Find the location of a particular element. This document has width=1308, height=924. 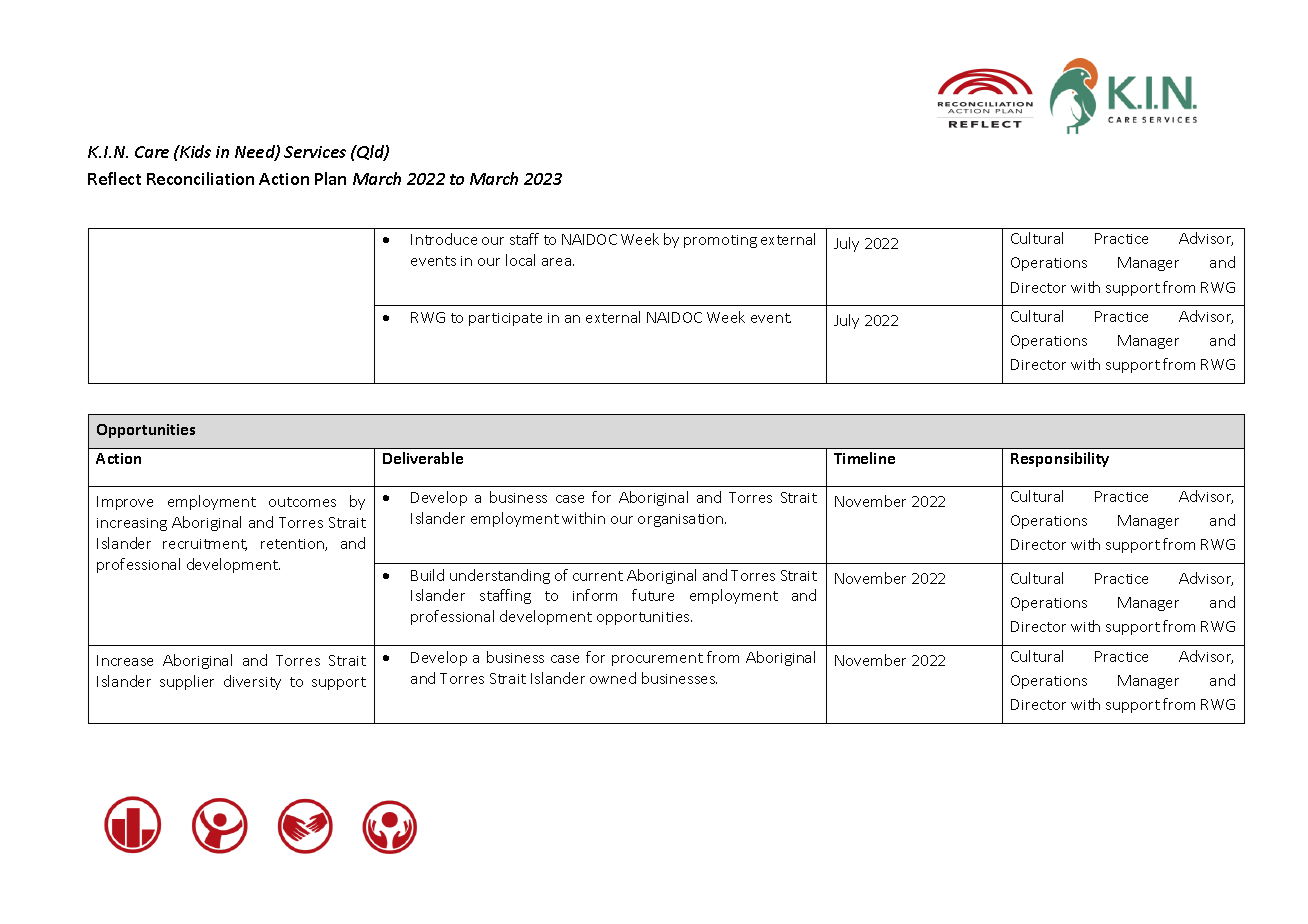

current is located at coordinates (598, 576).
